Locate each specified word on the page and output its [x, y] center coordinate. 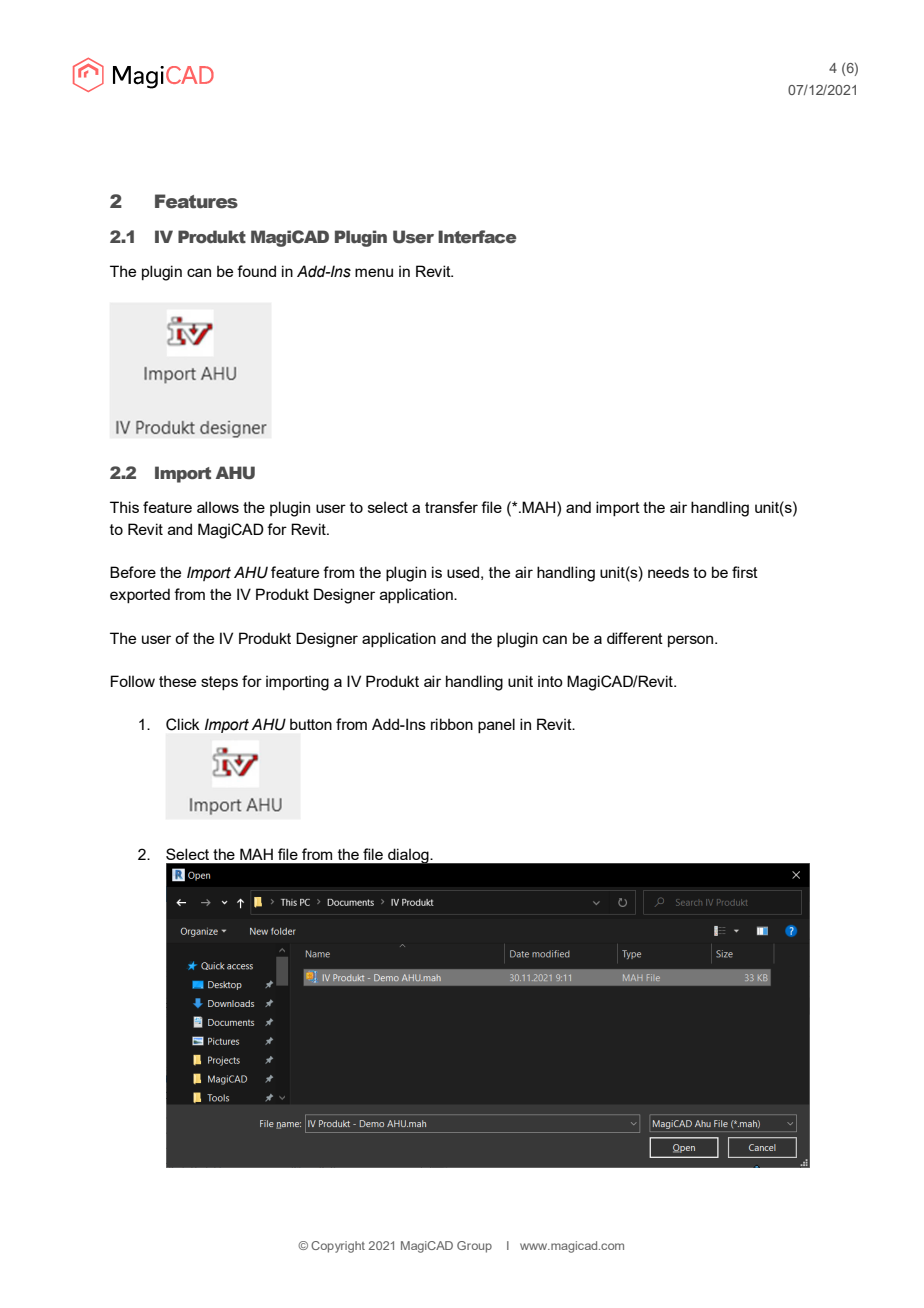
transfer [451, 507]
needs [668, 572]
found [256, 271]
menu [374, 272]
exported [140, 595]
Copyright [338, 1247]
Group [474, 1247]
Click [183, 724]
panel [496, 725]
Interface [477, 237]
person [692, 641]
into [550, 681]
